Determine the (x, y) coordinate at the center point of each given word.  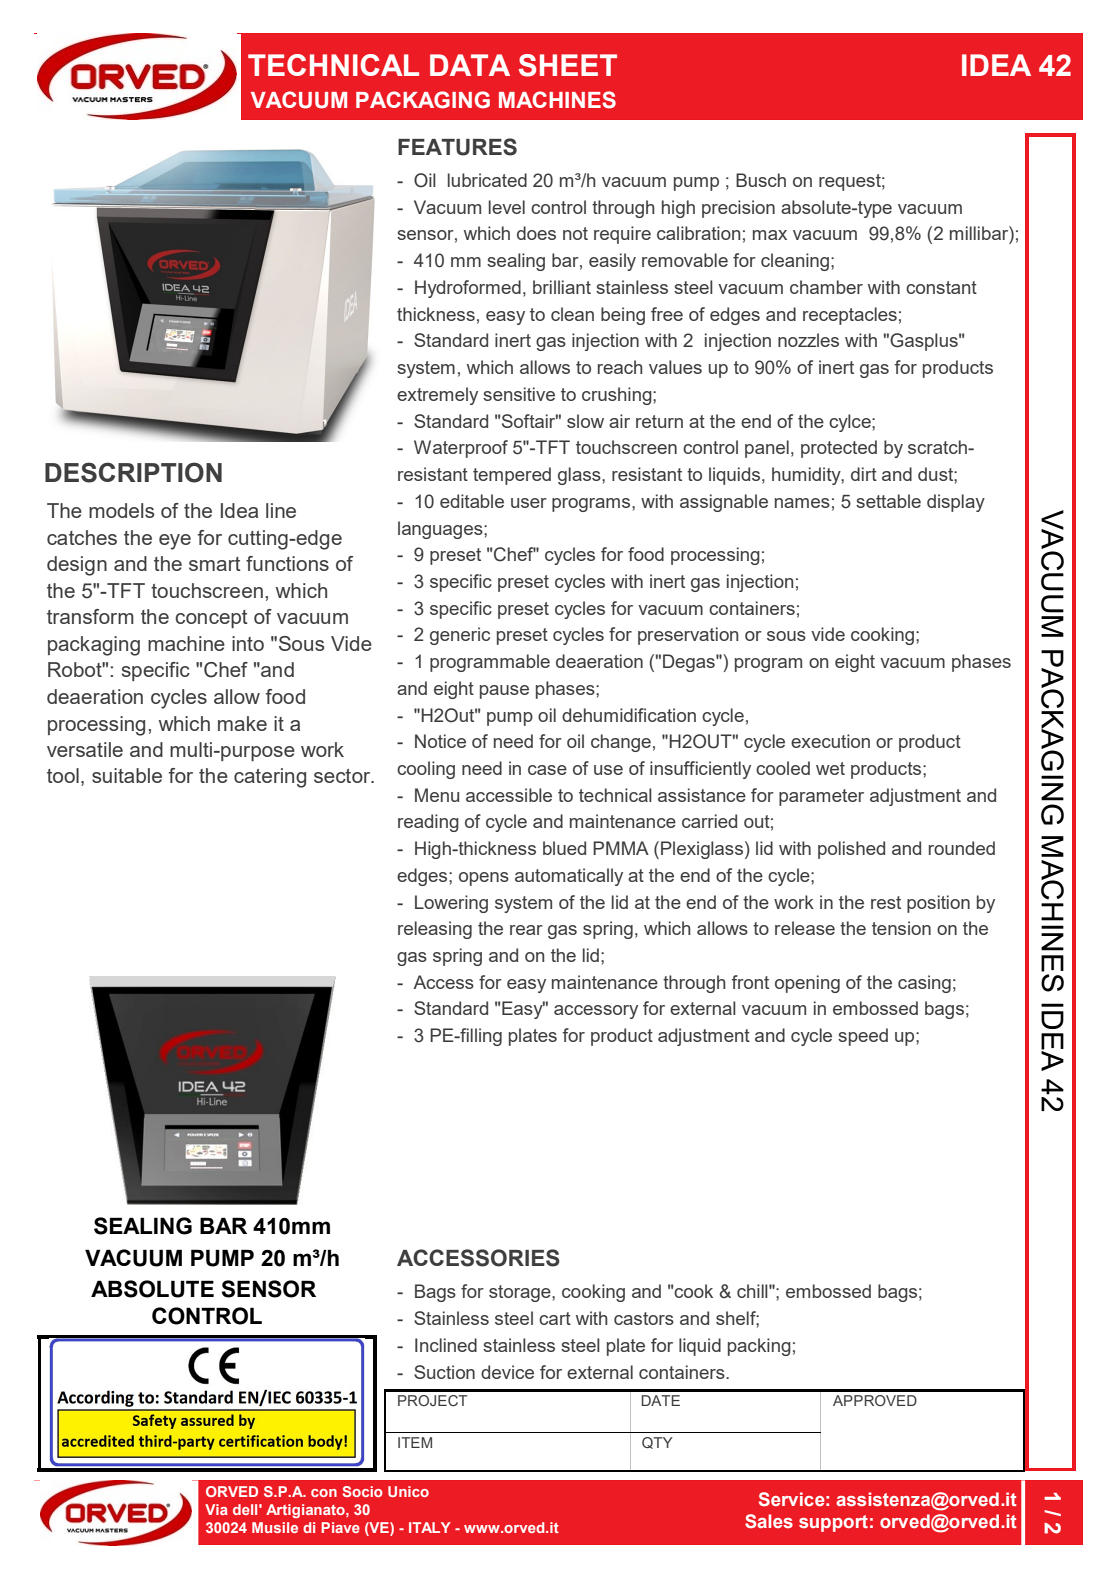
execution (830, 741)
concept (211, 619)
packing (759, 1347)
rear (526, 930)
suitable (127, 775)
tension (901, 928)
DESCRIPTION (133, 472)
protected (839, 449)
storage (521, 1293)
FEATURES (457, 147)
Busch (761, 180)
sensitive (519, 394)
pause (504, 692)
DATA (470, 65)
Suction (444, 1372)
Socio (363, 1491)
